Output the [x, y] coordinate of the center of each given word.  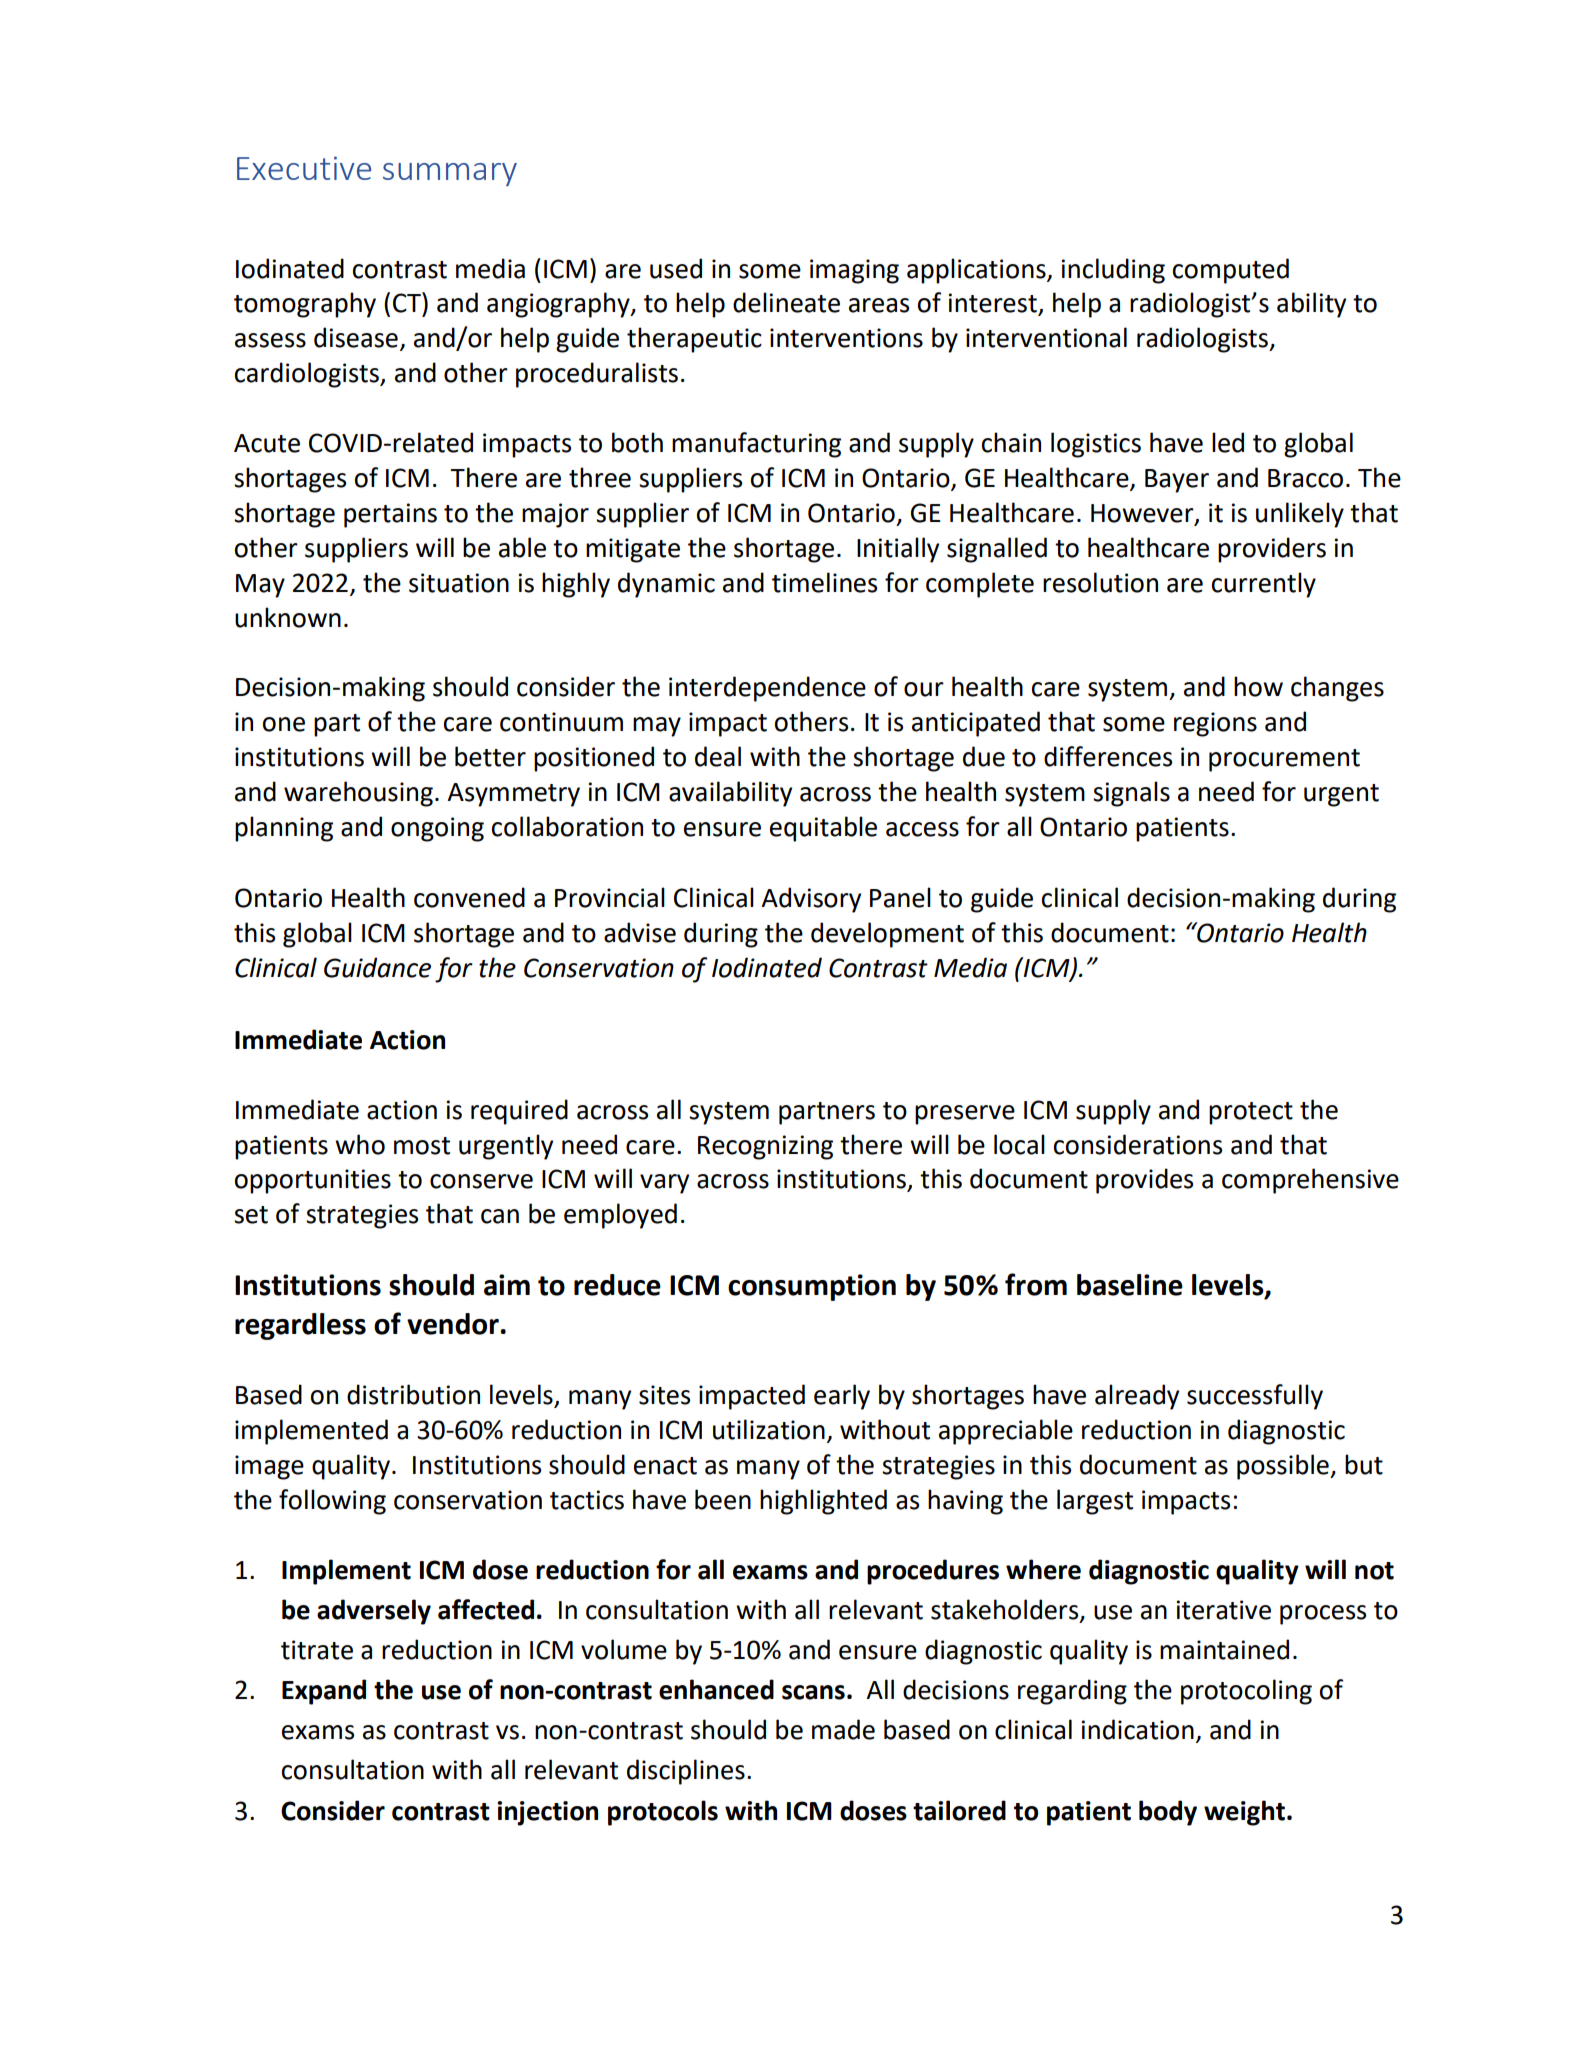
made [843, 1729]
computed [1231, 271]
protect [1251, 1113]
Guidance [377, 967]
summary [450, 174]
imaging [854, 271]
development [887, 935]
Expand [324, 1692]
